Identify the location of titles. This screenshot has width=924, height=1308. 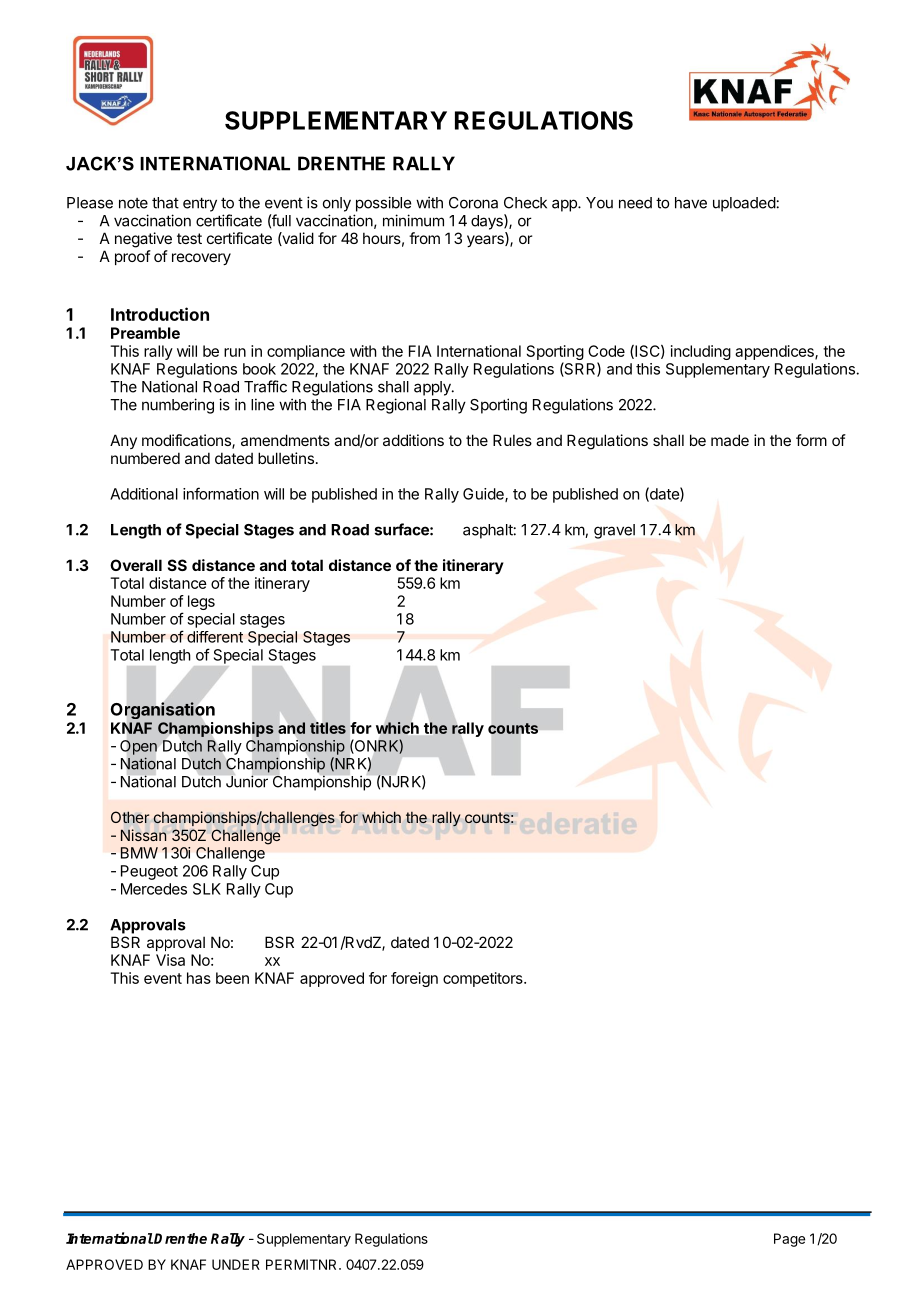
(328, 728).
